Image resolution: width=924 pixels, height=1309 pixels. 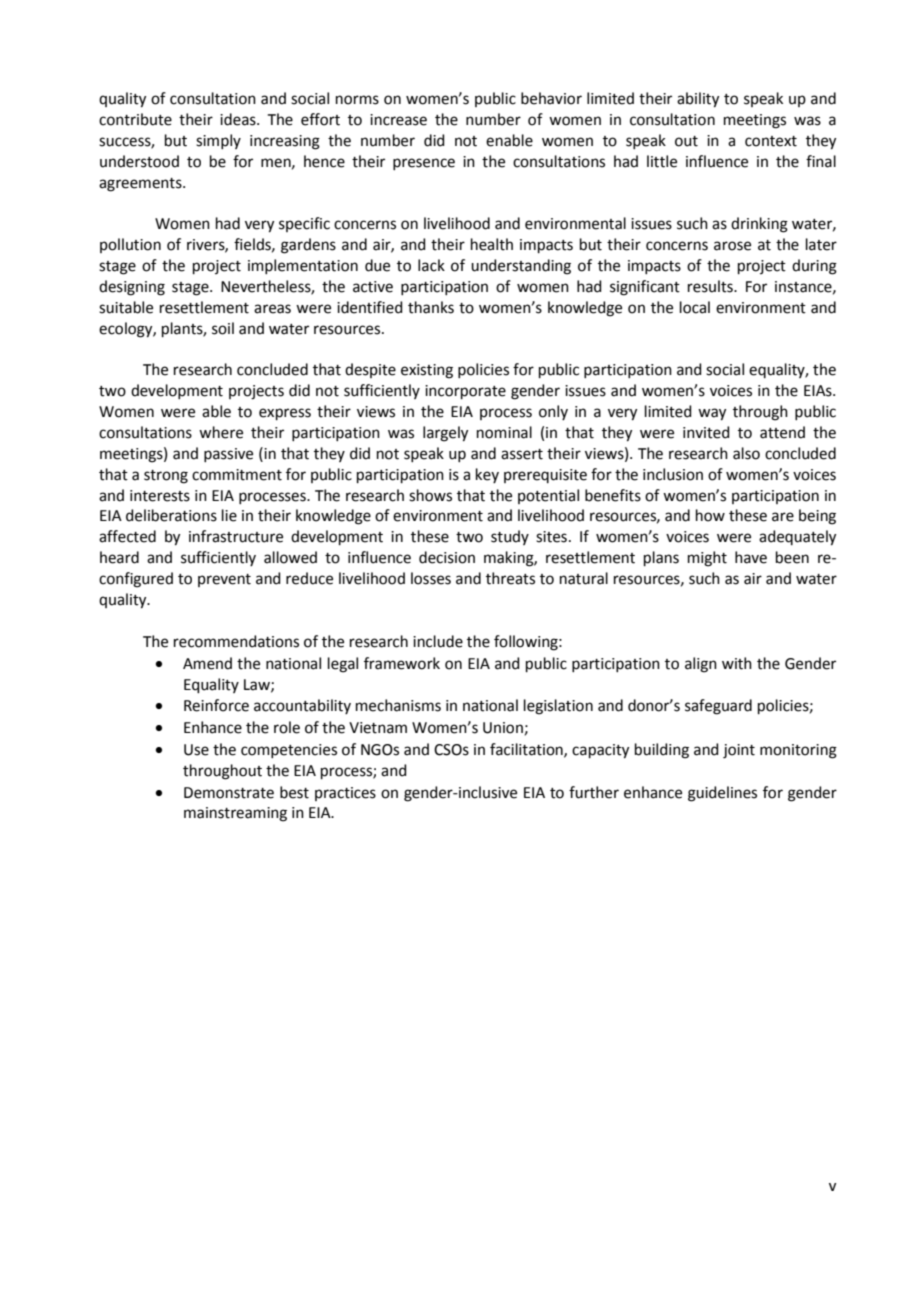 I want to click on ideas, so click(x=239, y=119).
